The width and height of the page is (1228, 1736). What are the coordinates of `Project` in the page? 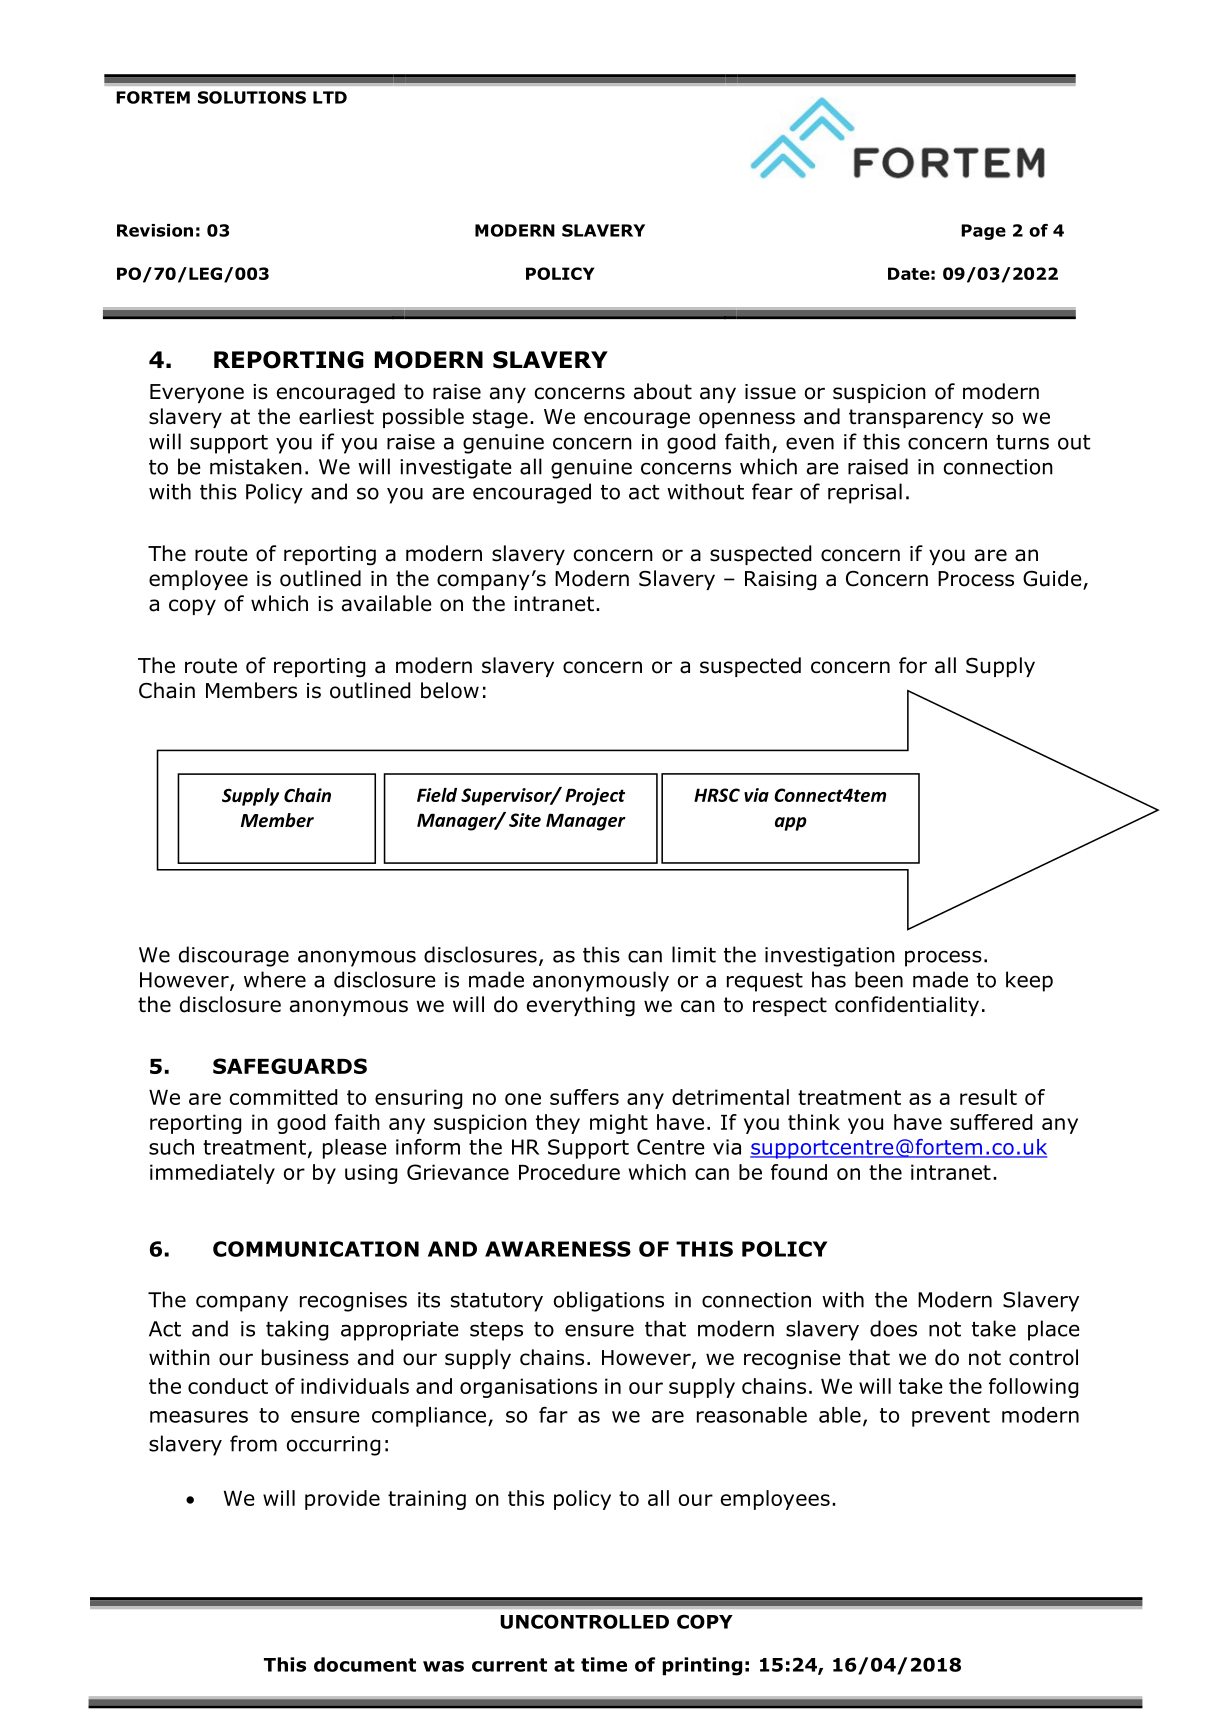 It's located at (595, 797).
